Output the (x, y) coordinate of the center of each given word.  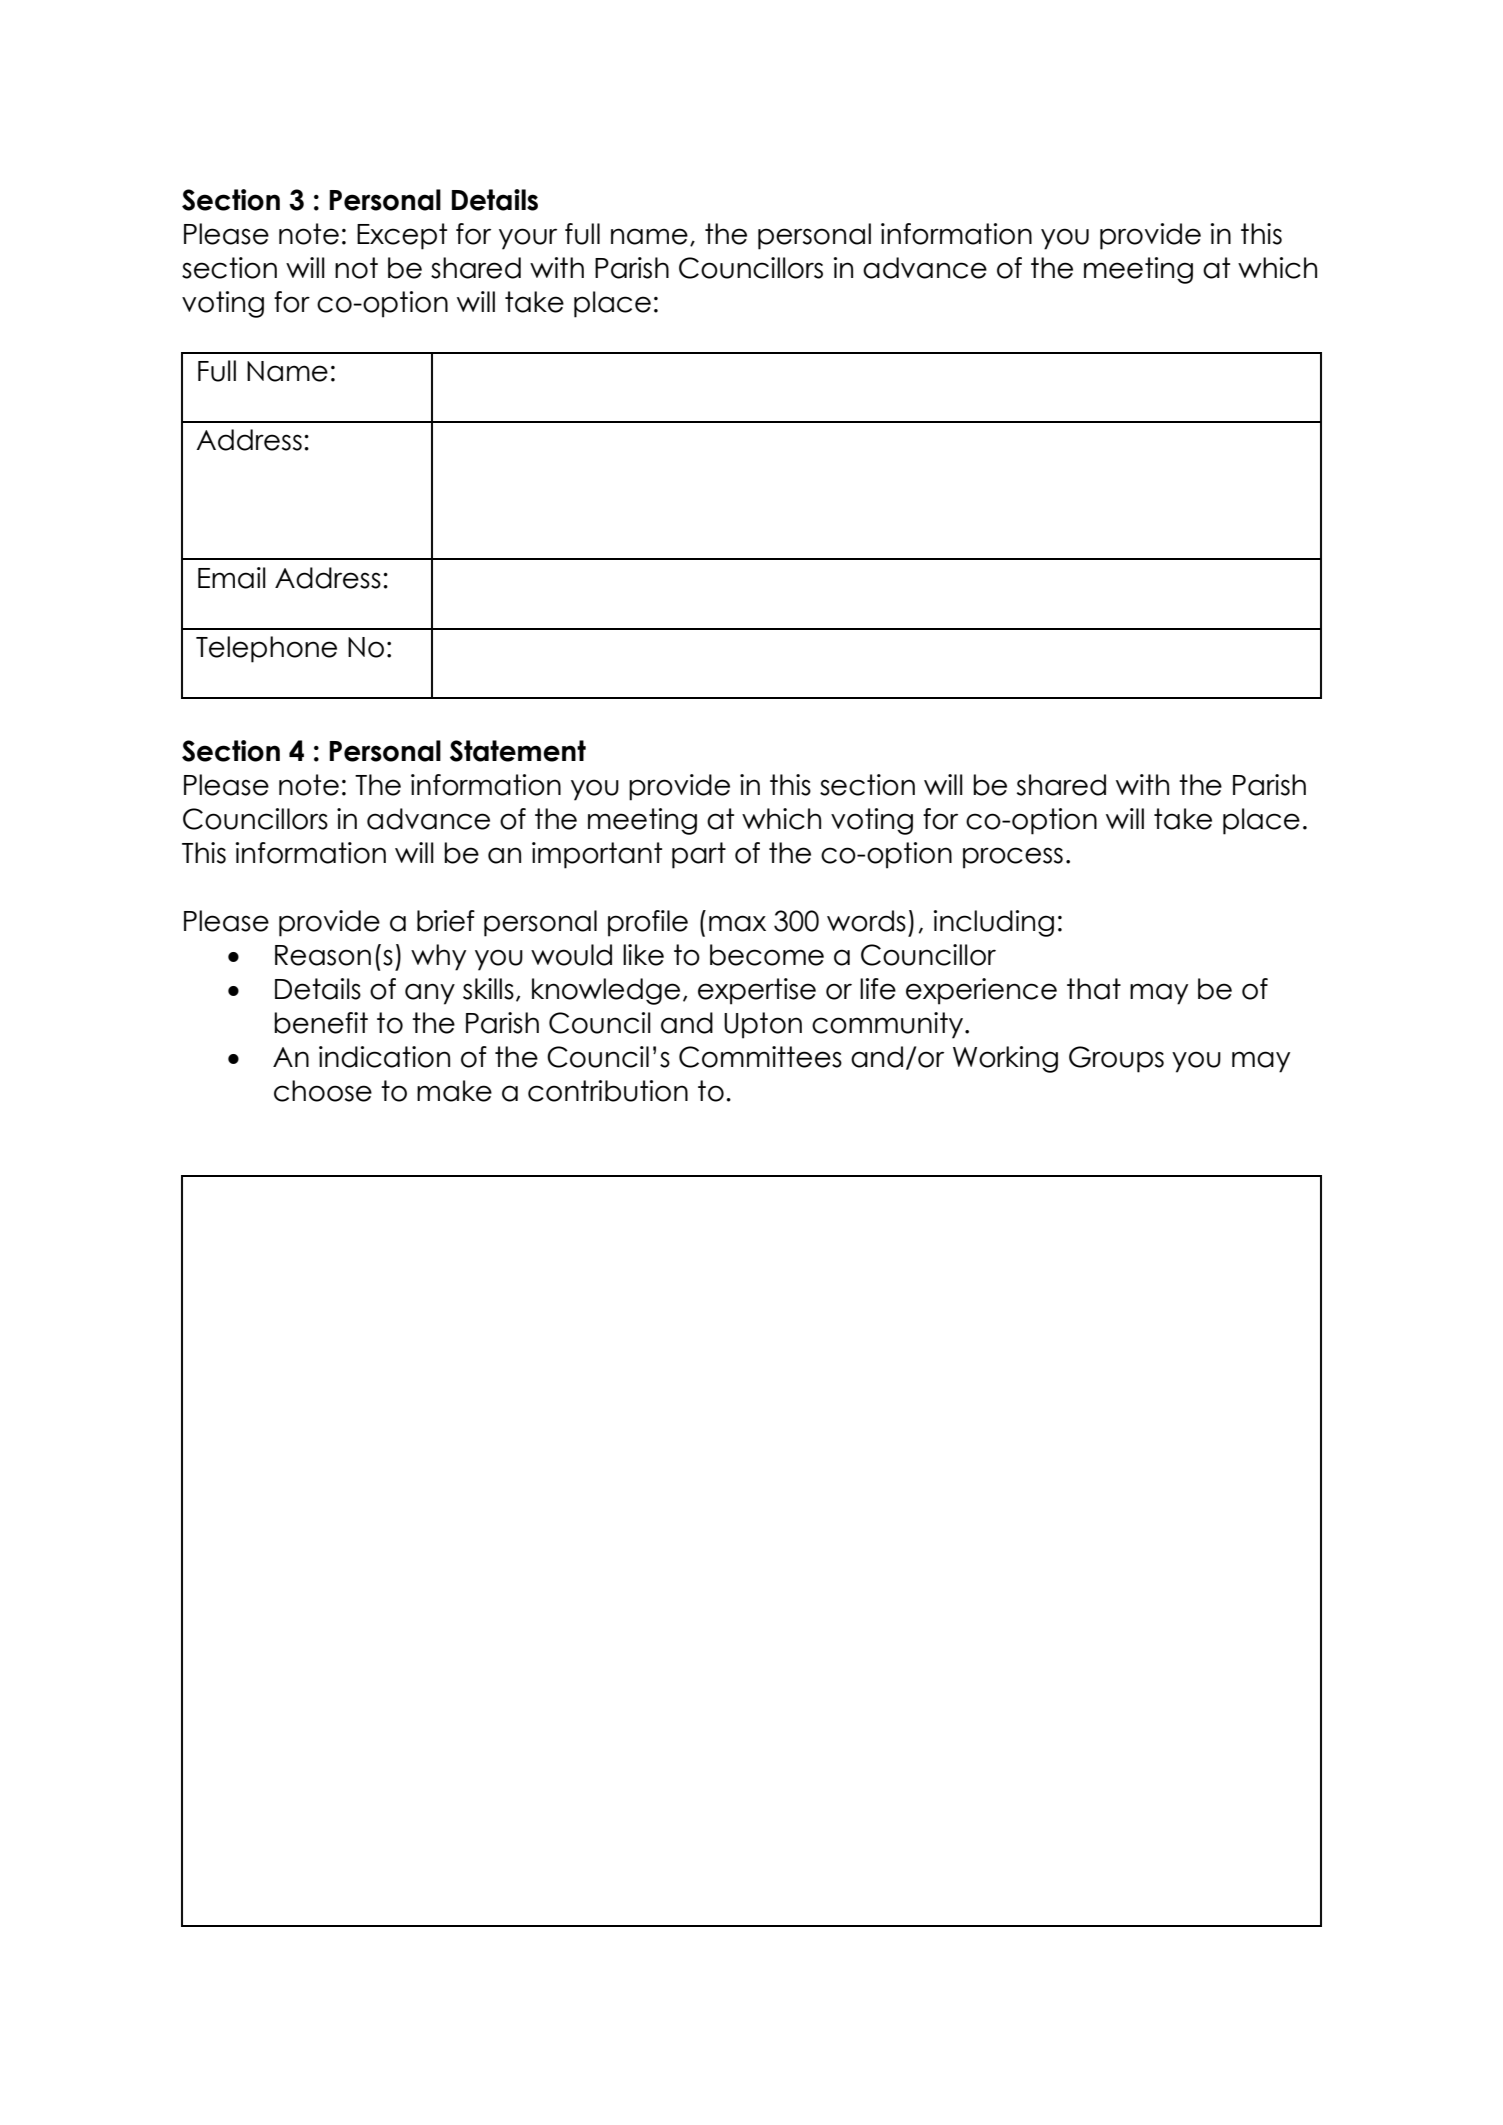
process (1013, 858)
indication (384, 1057)
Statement (518, 751)
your (528, 239)
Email (232, 578)
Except (402, 236)
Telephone (266, 649)
